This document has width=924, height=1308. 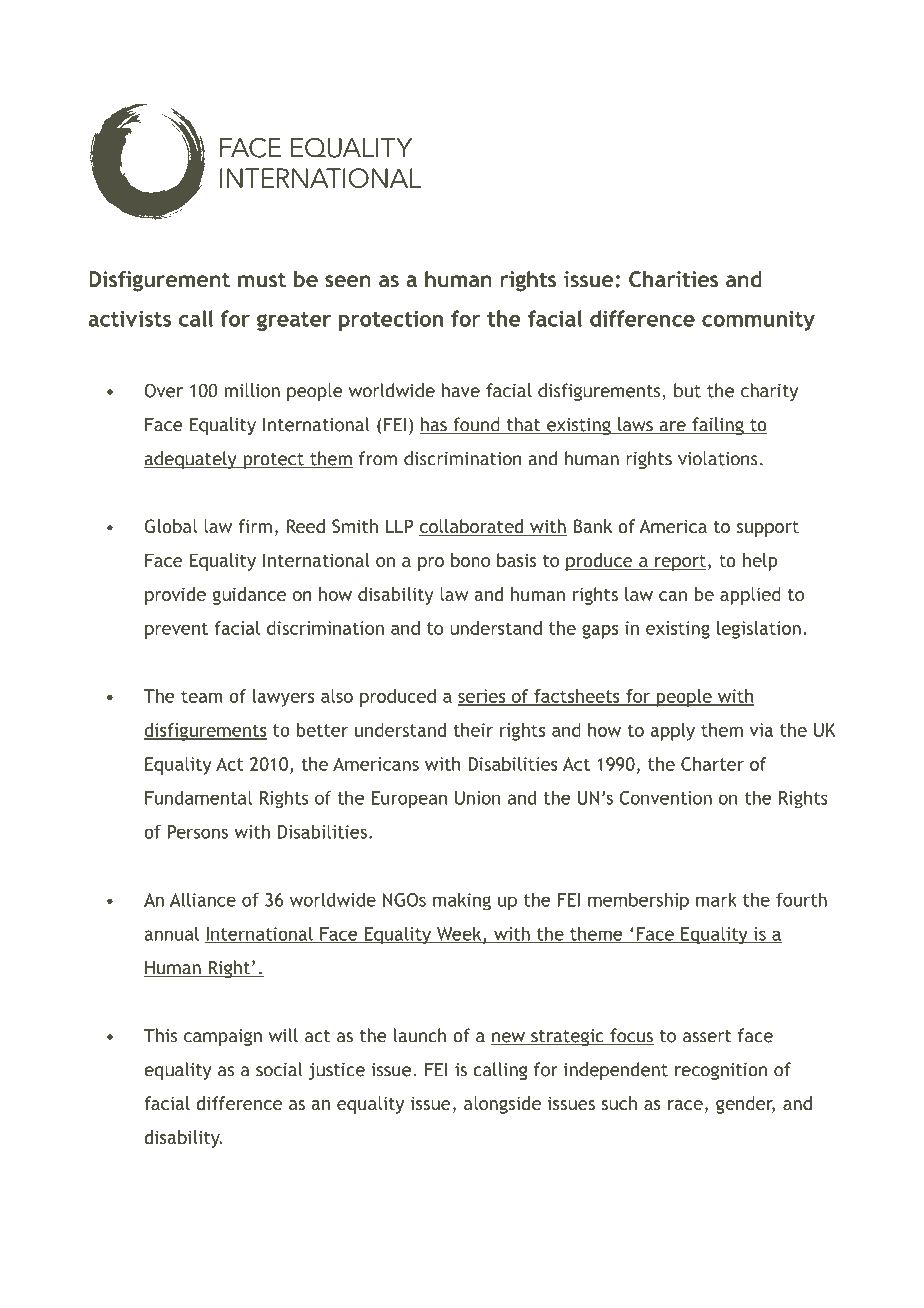 What do you see at coordinates (477, 798) in the document?
I see `Union` at bounding box center [477, 798].
